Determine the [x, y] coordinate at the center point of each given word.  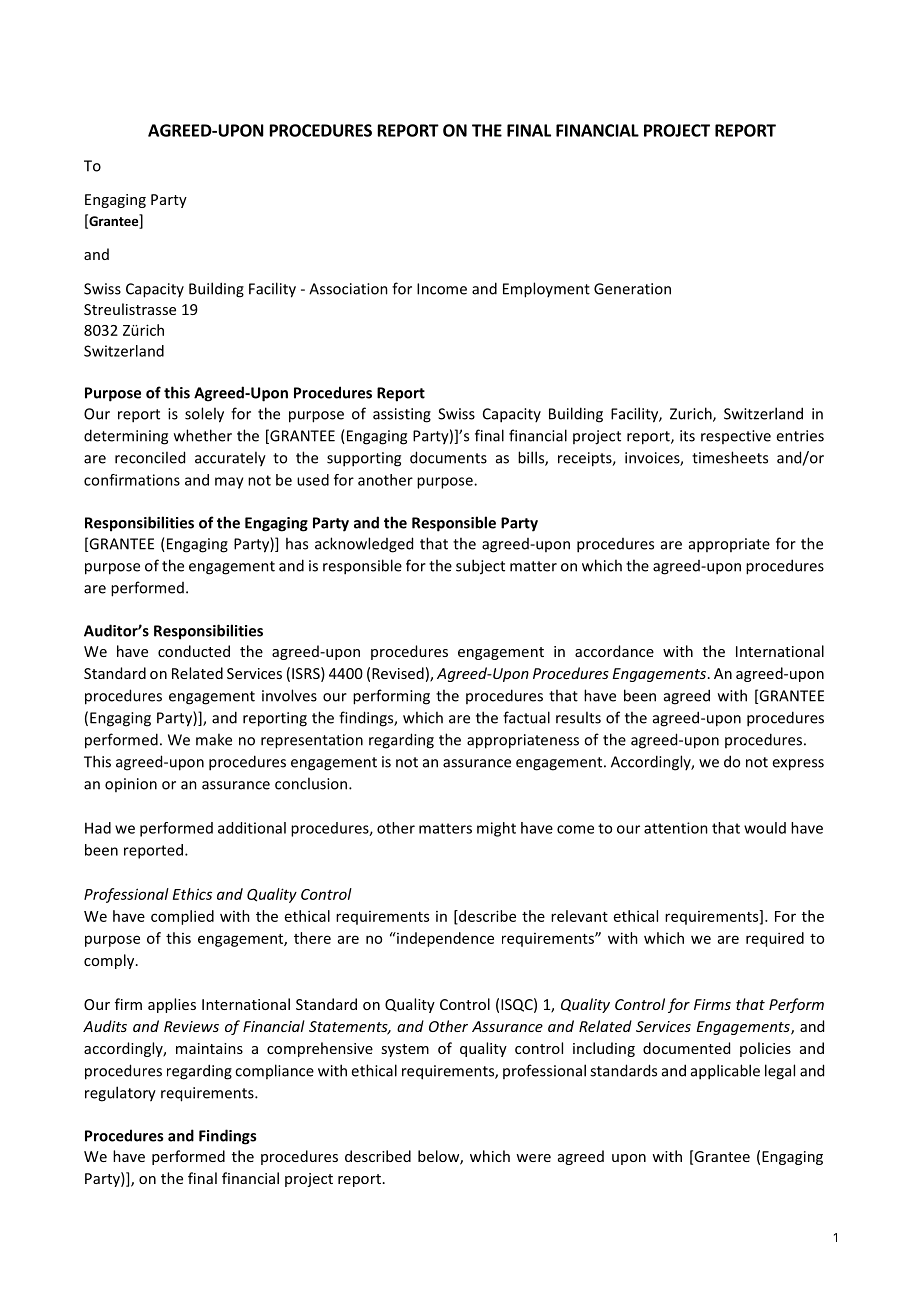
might [496, 829]
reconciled [150, 457]
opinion [131, 785]
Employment [546, 290]
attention [676, 828]
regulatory [120, 1094]
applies [172, 1005]
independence [444, 939]
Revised [398, 673]
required [775, 939]
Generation [632, 289]
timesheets [730, 457]
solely [204, 415]
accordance [614, 651]
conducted [194, 651]
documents [448, 457]
